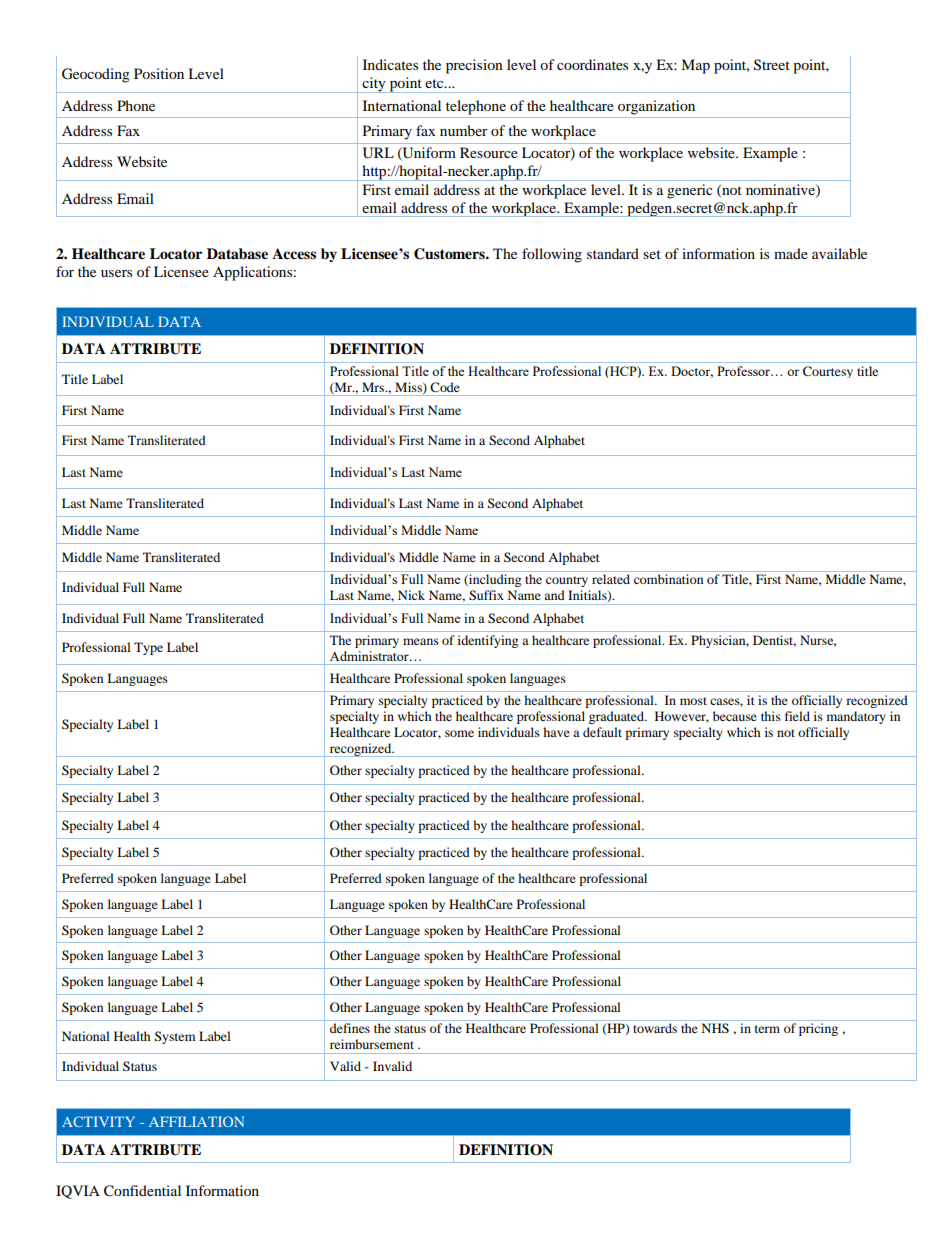  What do you see at coordinates (159, 73) in the page?
I see `Position` at bounding box center [159, 73].
